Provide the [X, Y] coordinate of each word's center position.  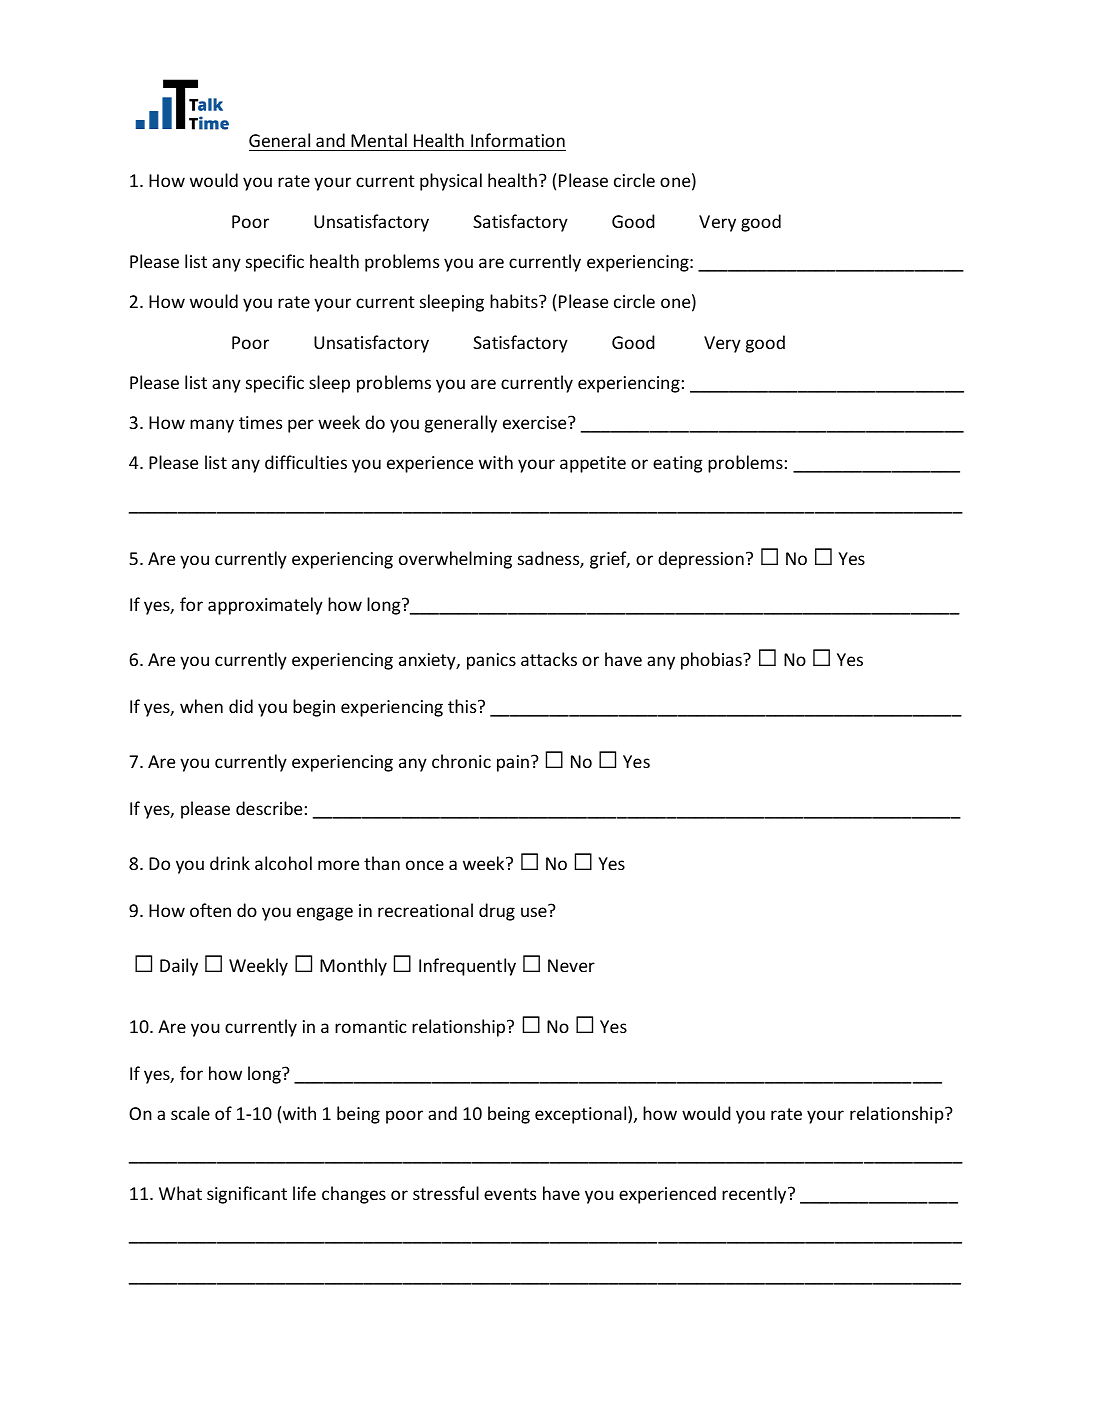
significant [247, 1195]
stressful [446, 1193]
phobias [712, 661]
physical [451, 182]
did [241, 706]
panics [491, 661]
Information [518, 140]
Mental [379, 140]
